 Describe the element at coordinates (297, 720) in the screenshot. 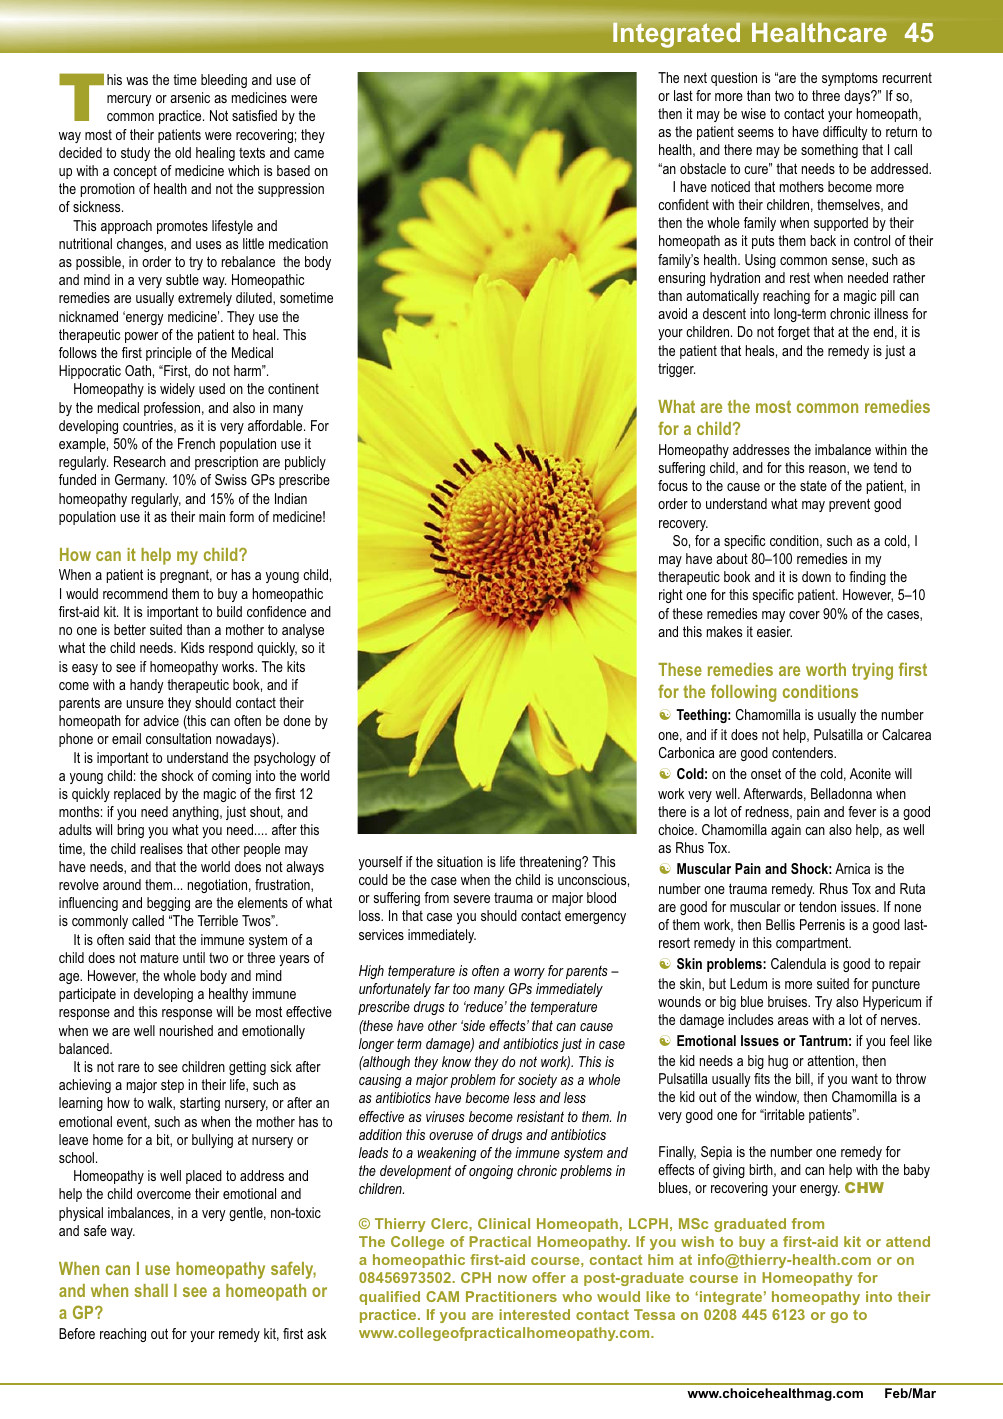

I see `done` at that location.
